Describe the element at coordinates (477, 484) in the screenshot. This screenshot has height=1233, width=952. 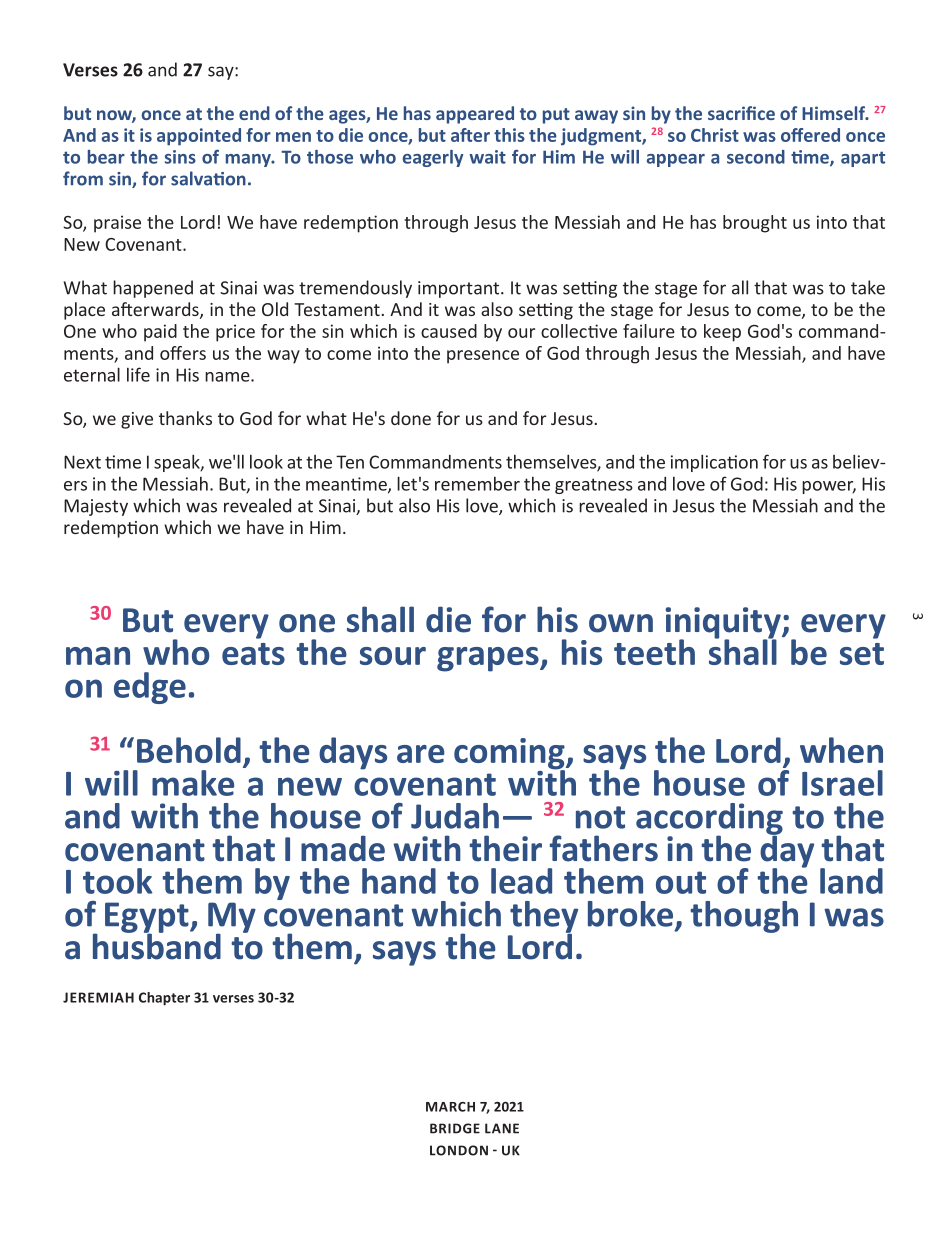
I see `remember` at that location.
